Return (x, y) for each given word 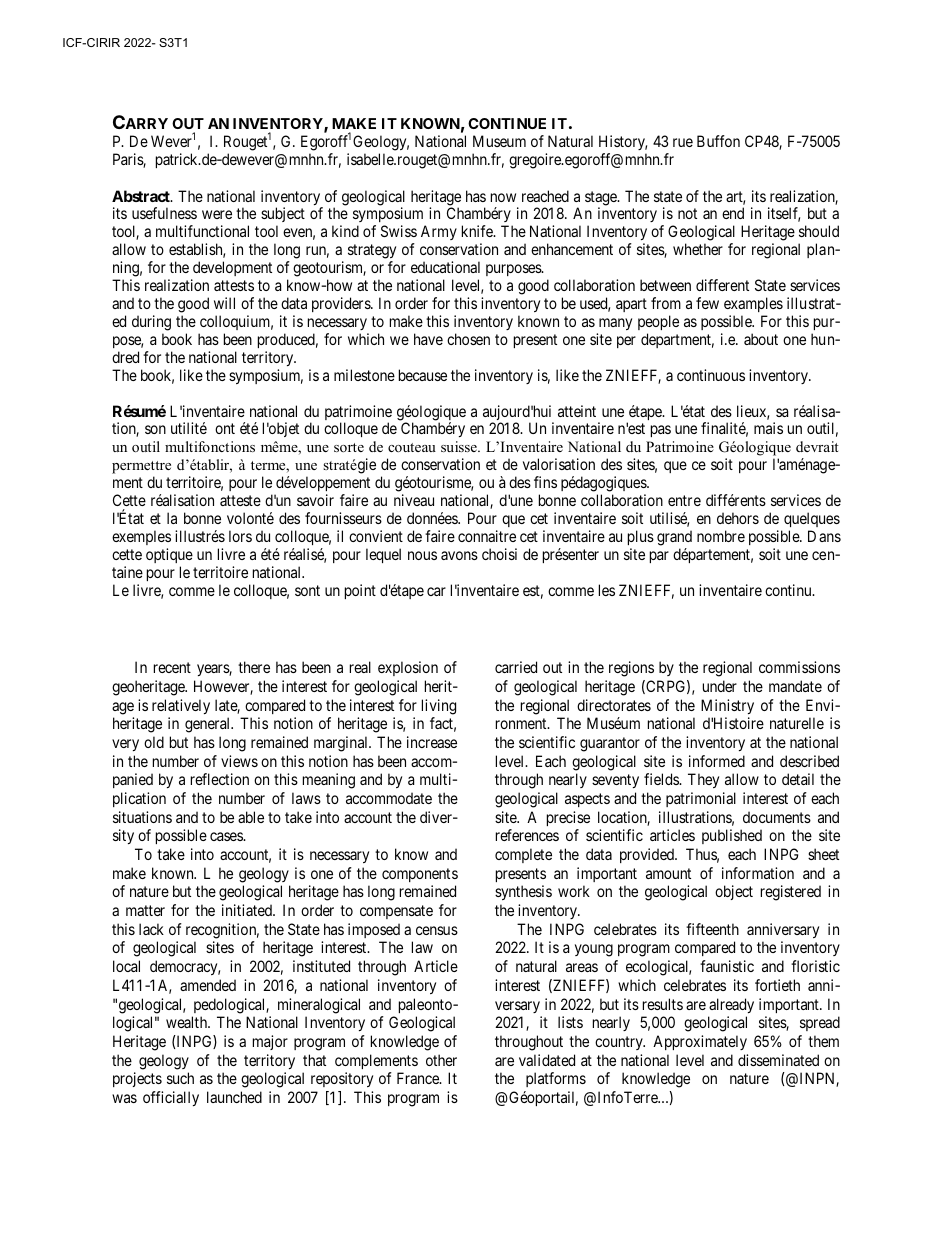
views (239, 761)
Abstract (142, 196)
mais (768, 428)
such (180, 1078)
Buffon (718, 141)
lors (240, 536)
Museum (499, 141)
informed (717, 761)
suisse (460, 446)
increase (432, 742)
